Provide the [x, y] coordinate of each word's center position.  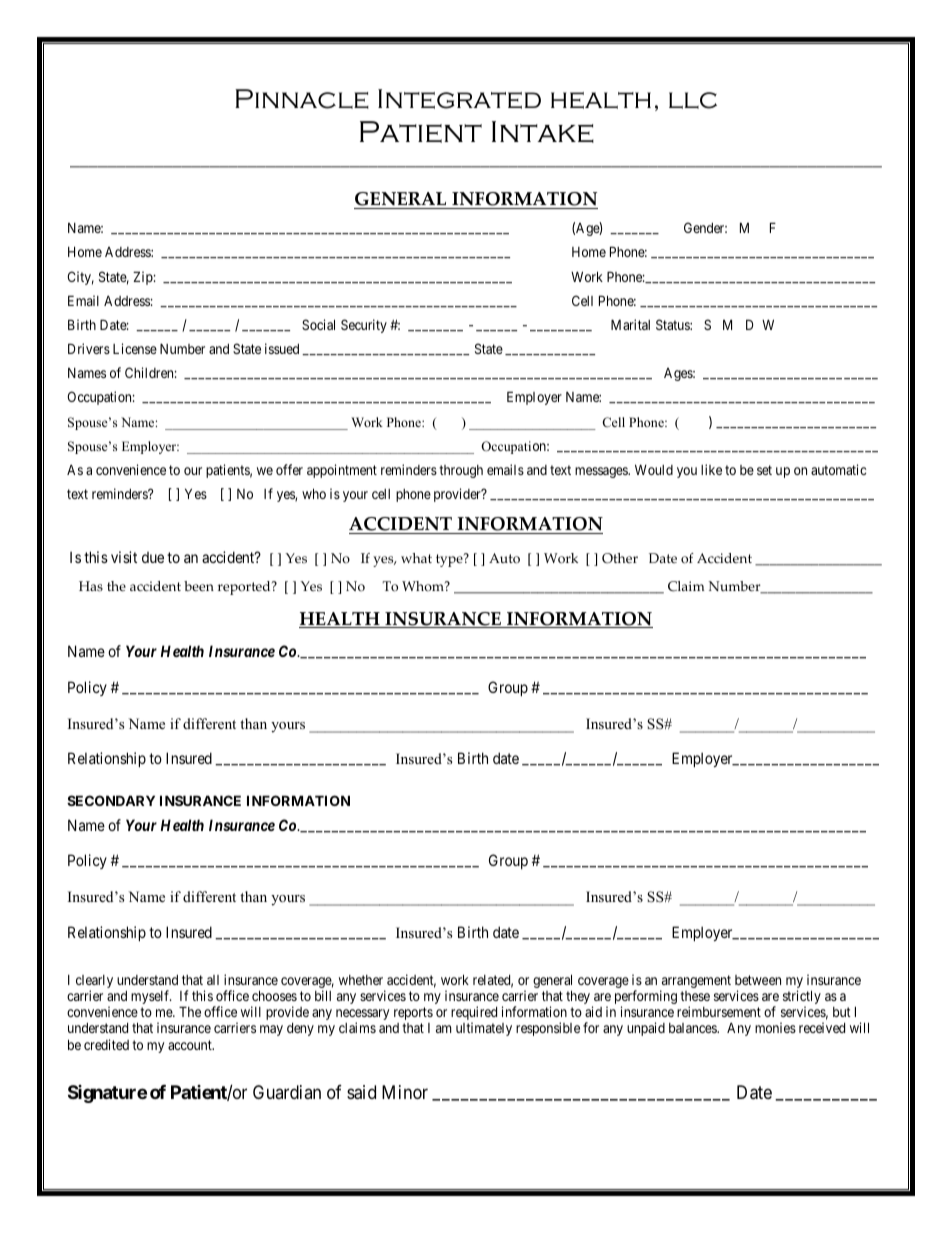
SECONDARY [111, 800]
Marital [630, 324]
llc [693, 100]
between [758, 980]
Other [620, 558]
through [461, 471]
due [153, 557]
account [191, 1045]
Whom [424, 586]
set [764, 470]
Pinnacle [302, 99]
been [199, 586]
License [135, 348]
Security [364, 326]
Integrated [459, 99]
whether [361, 980]
